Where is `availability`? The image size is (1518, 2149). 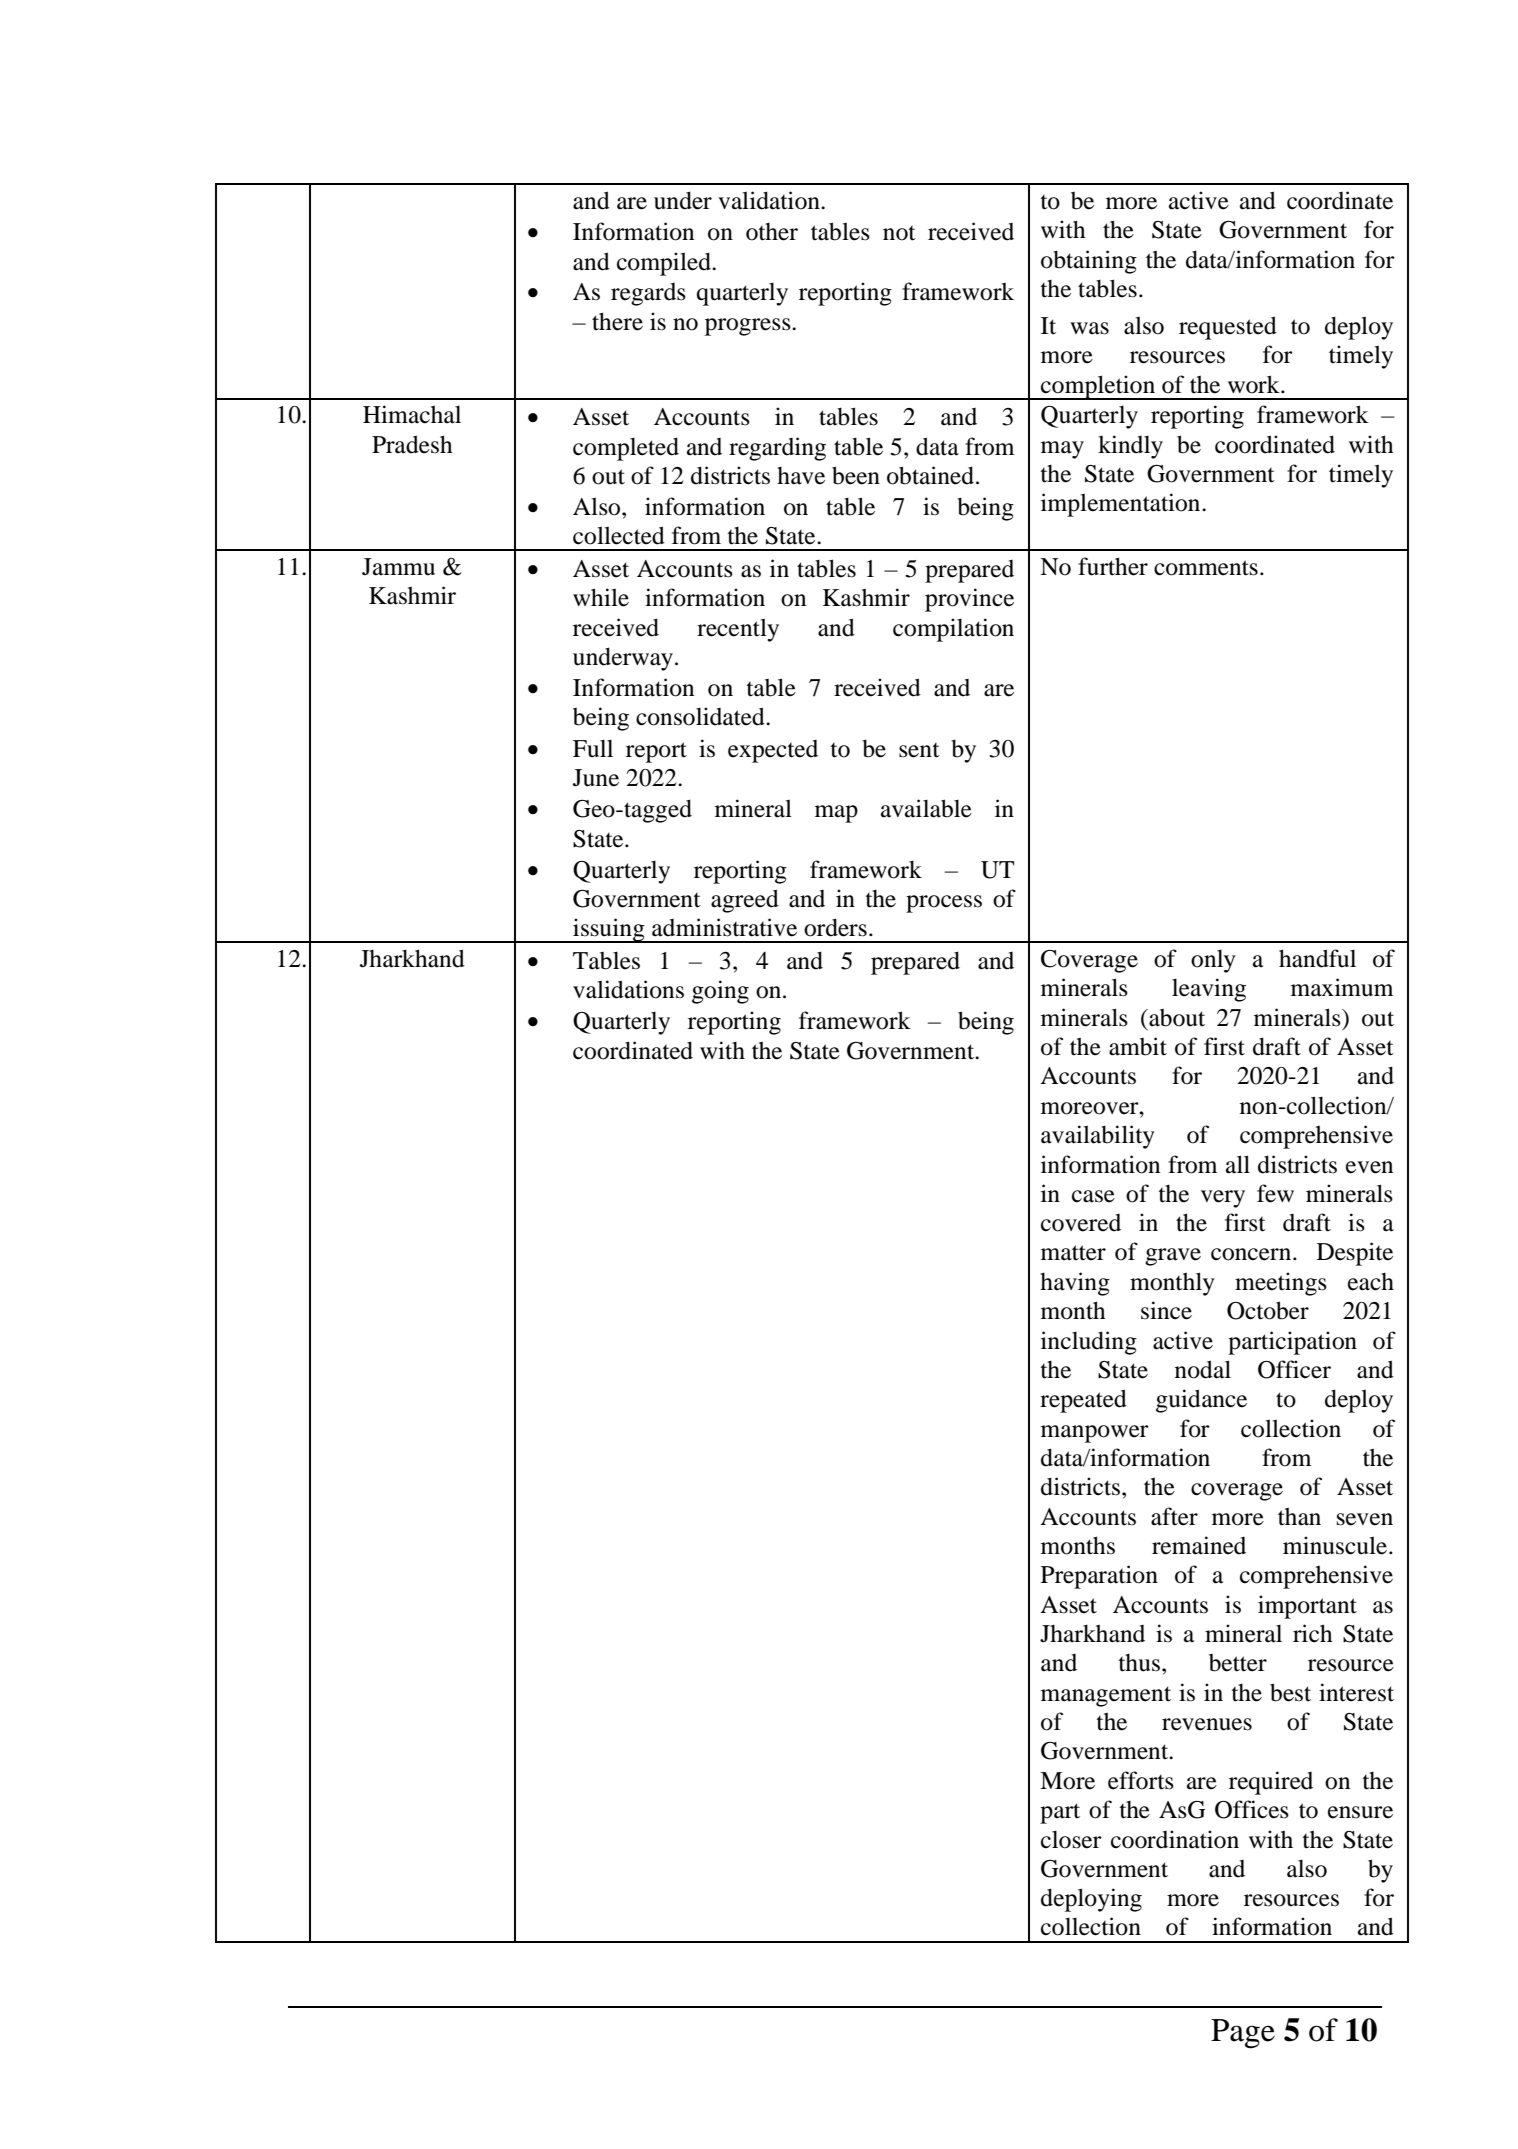
availability is located at coordinates (1098, 1137).
